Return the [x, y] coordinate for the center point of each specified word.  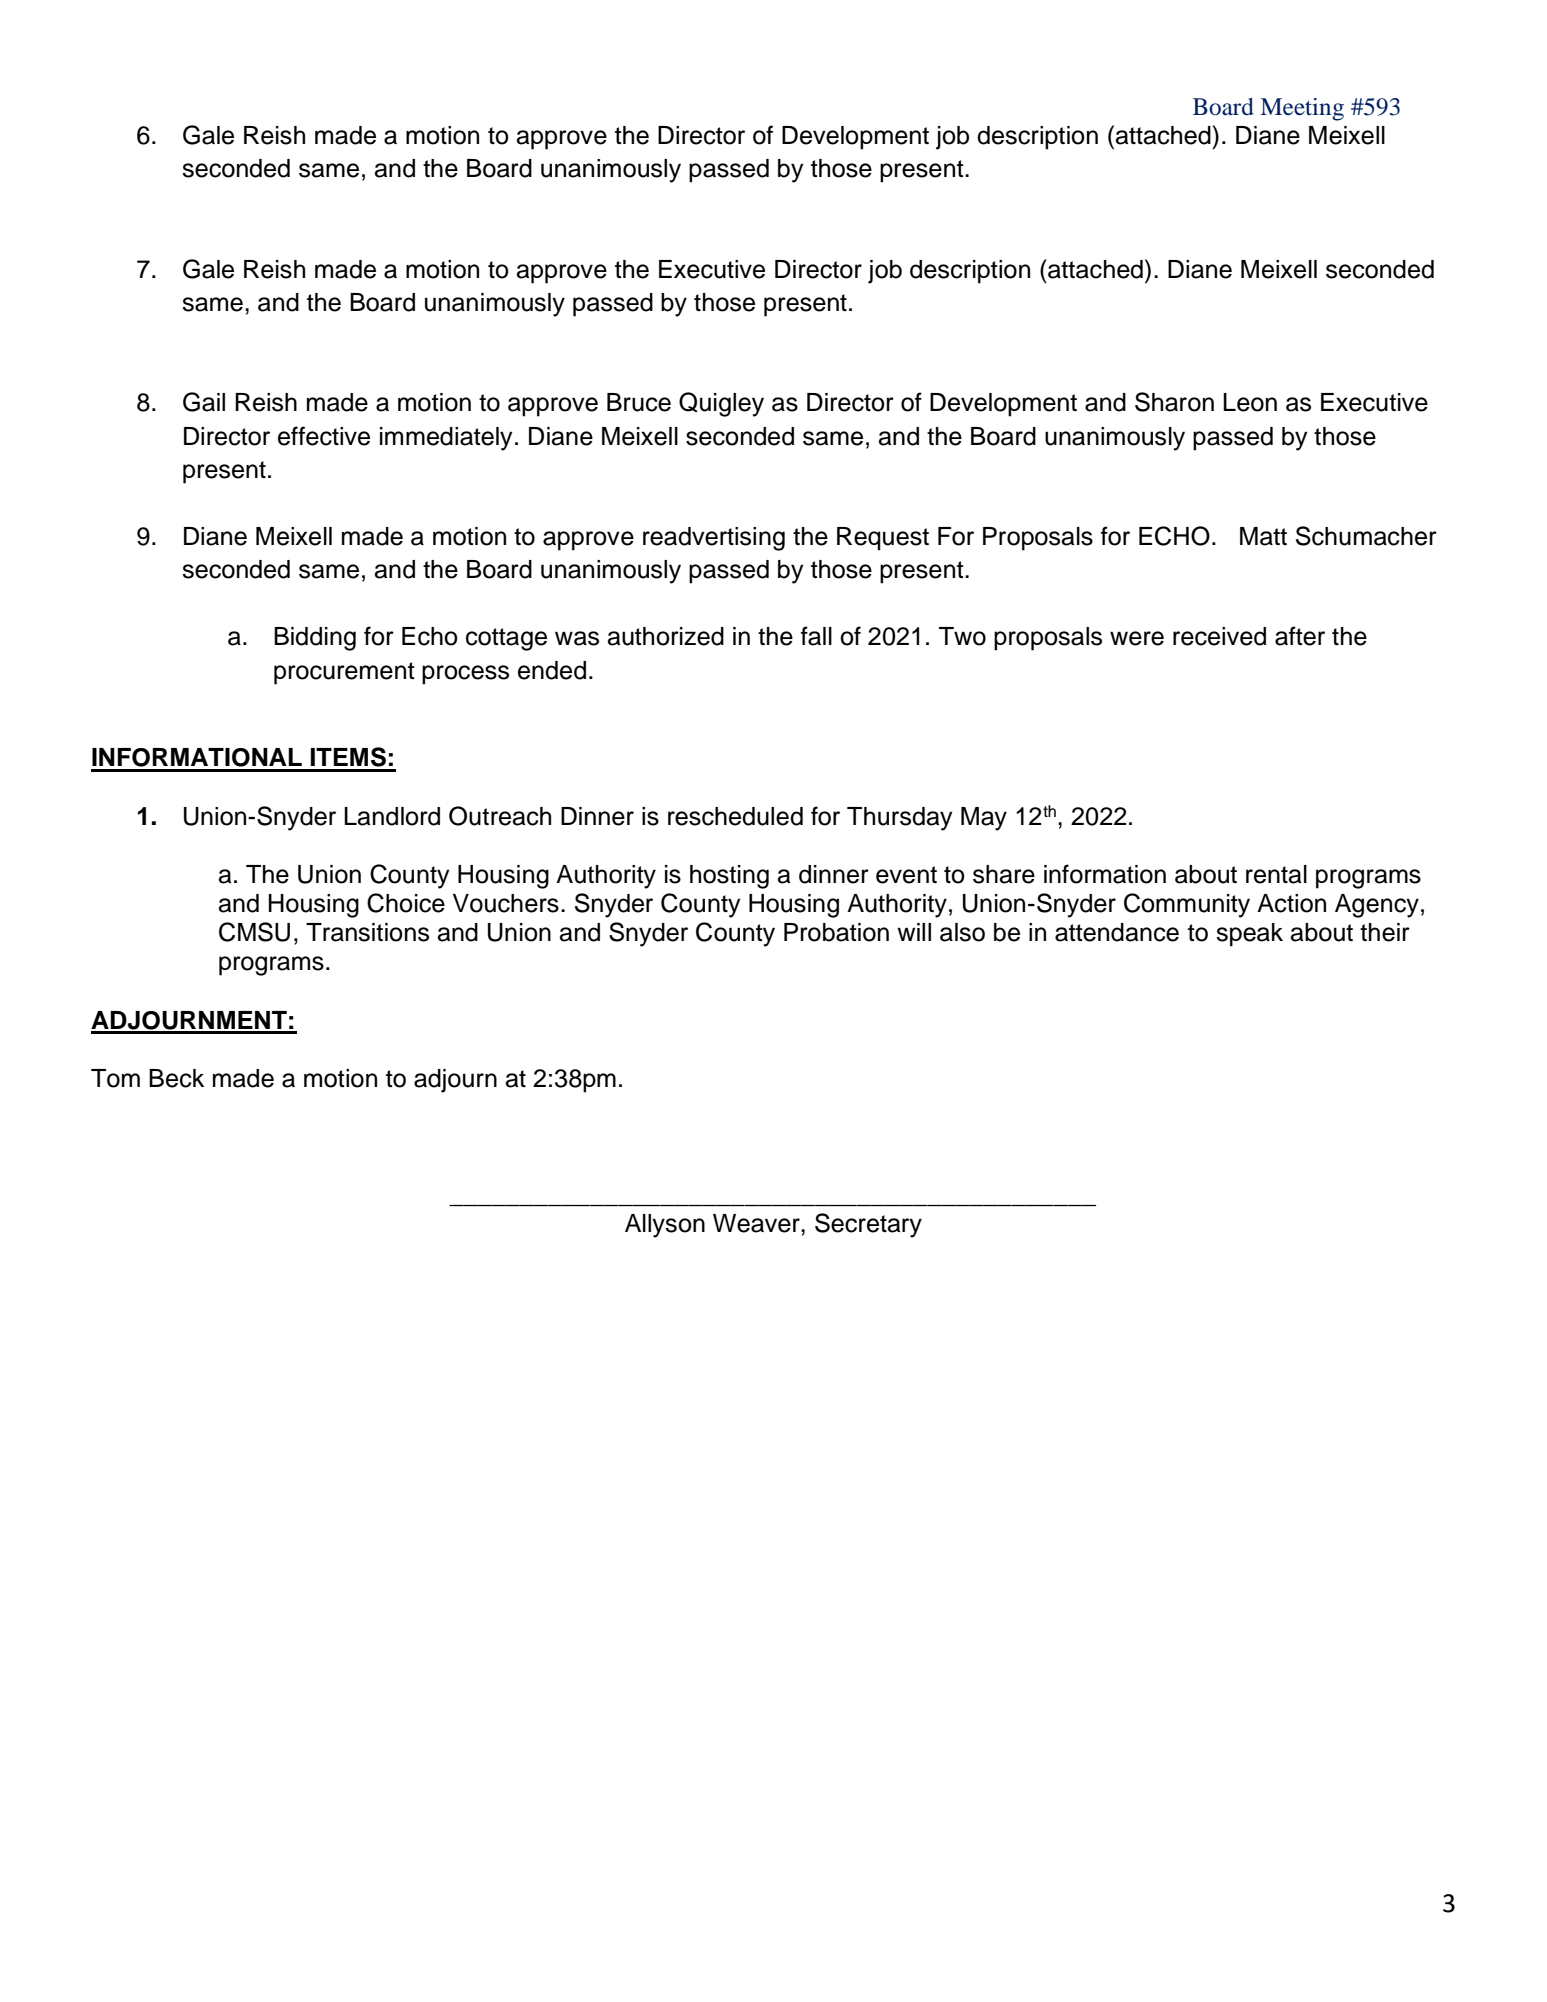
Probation [836, 932]
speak [1249, 935]
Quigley [721, 404]
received [1219, 636]
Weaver [757, 1223]
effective [324, 436]
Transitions [367, 932]
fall [816, 636]
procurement [344, 673]
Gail [204, 402]
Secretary [868, 1225]
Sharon [1174, 402]
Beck [176, 1078]
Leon [1250, 402]
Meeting [1302, 109]
